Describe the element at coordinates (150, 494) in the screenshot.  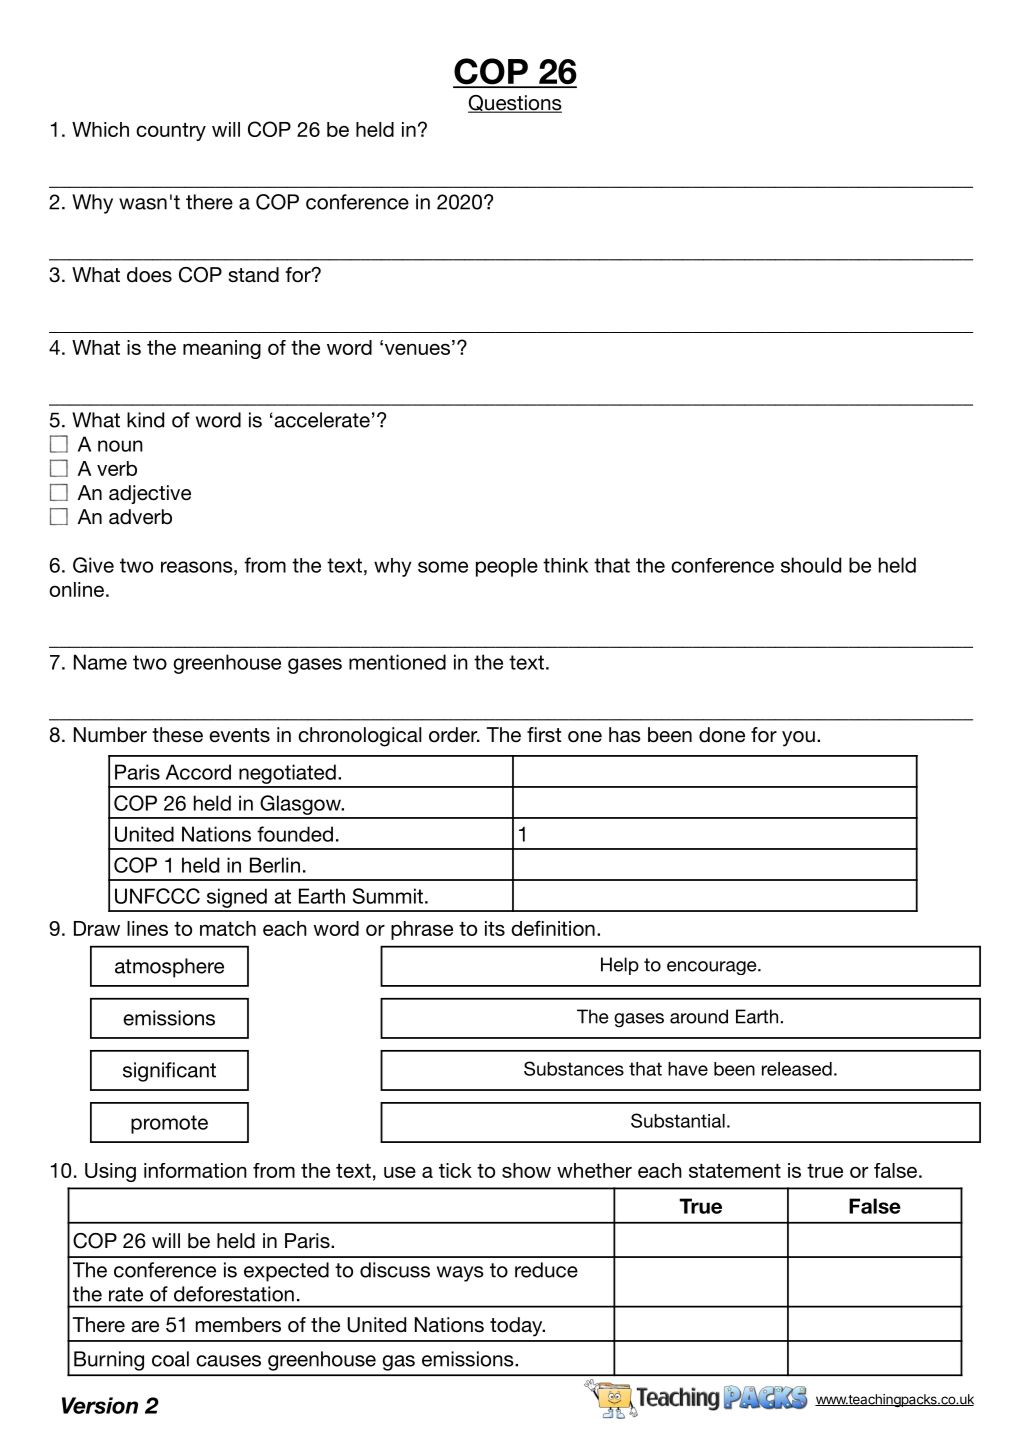
I see `adjective` at that location.
